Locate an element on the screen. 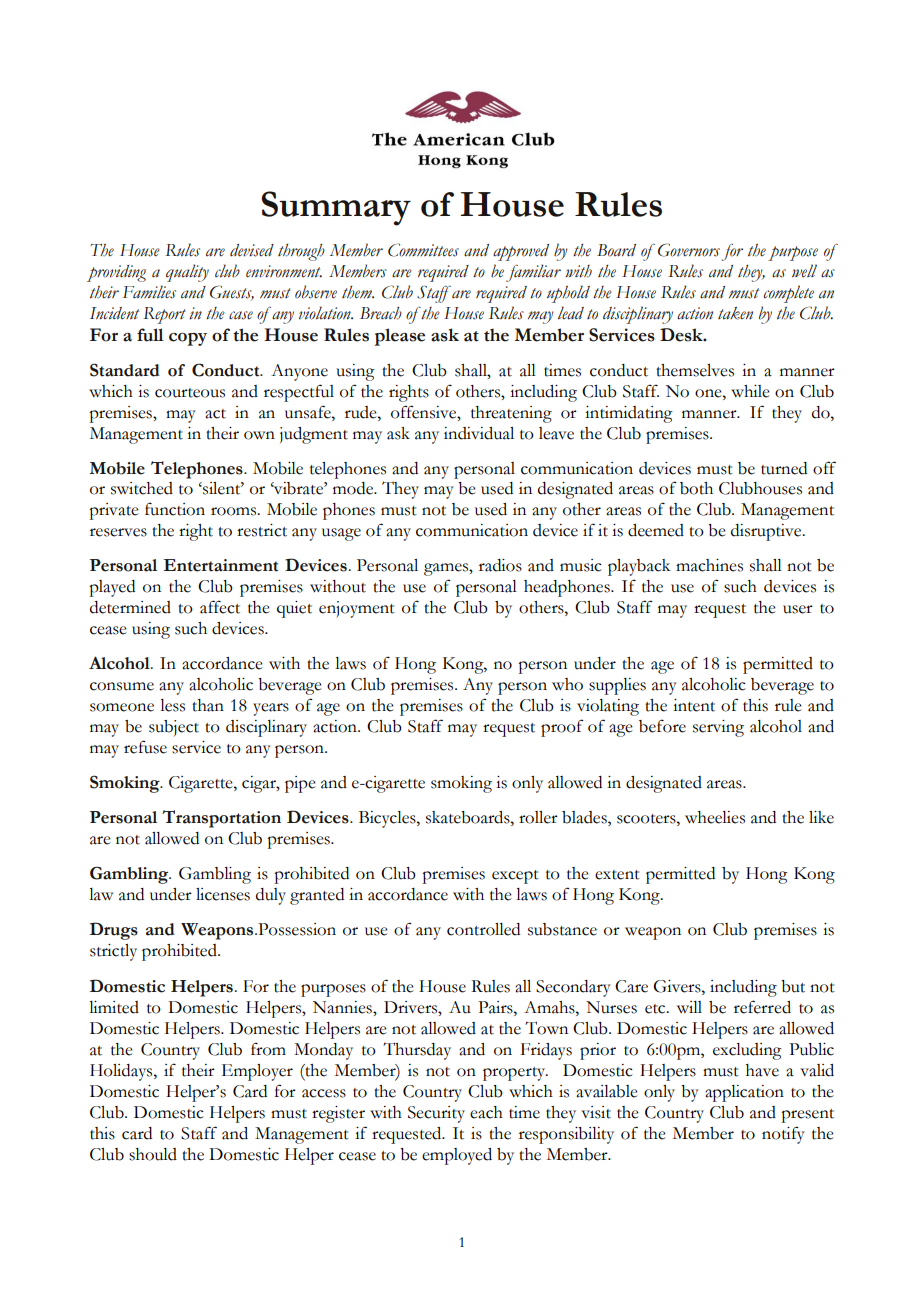  individual is located at coordinates (479, 433).
